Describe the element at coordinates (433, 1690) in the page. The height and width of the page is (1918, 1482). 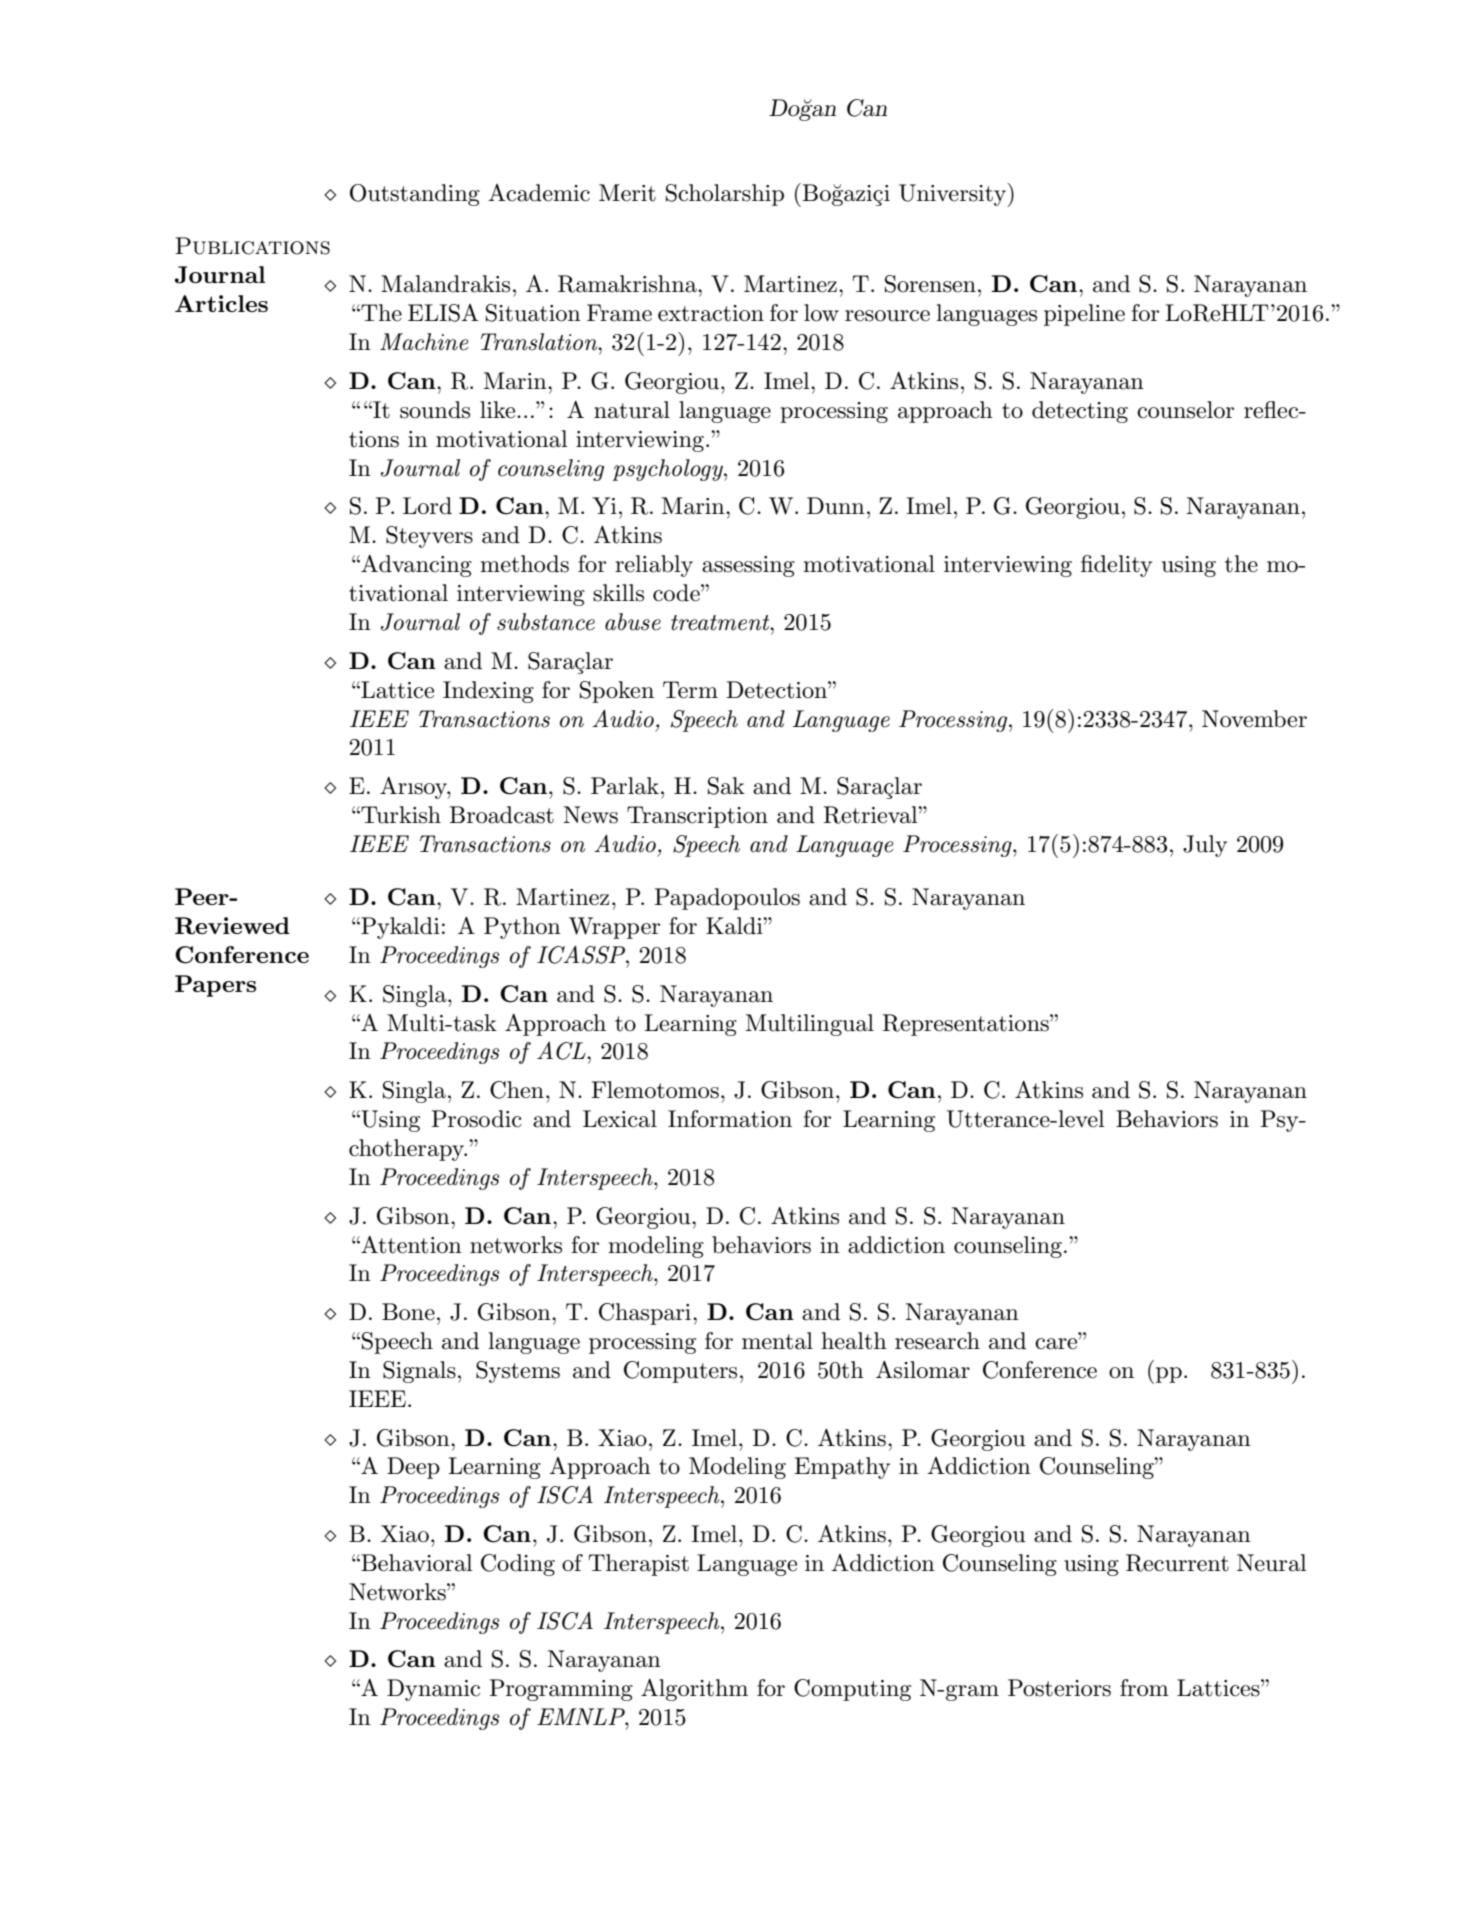
I see `Dynamic` at that location.
